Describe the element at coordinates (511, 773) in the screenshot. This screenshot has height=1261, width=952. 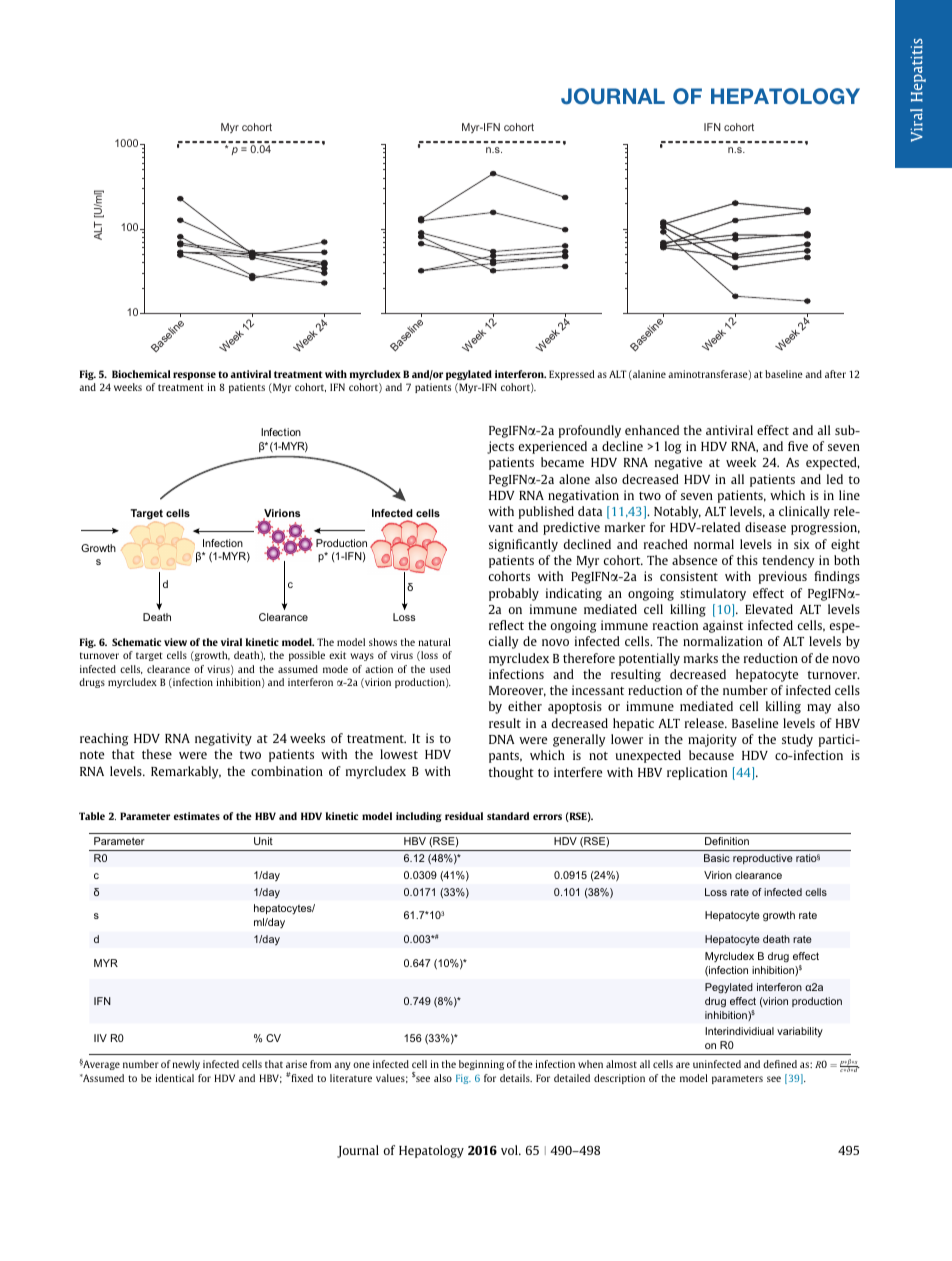
I see `thought` at that location.
